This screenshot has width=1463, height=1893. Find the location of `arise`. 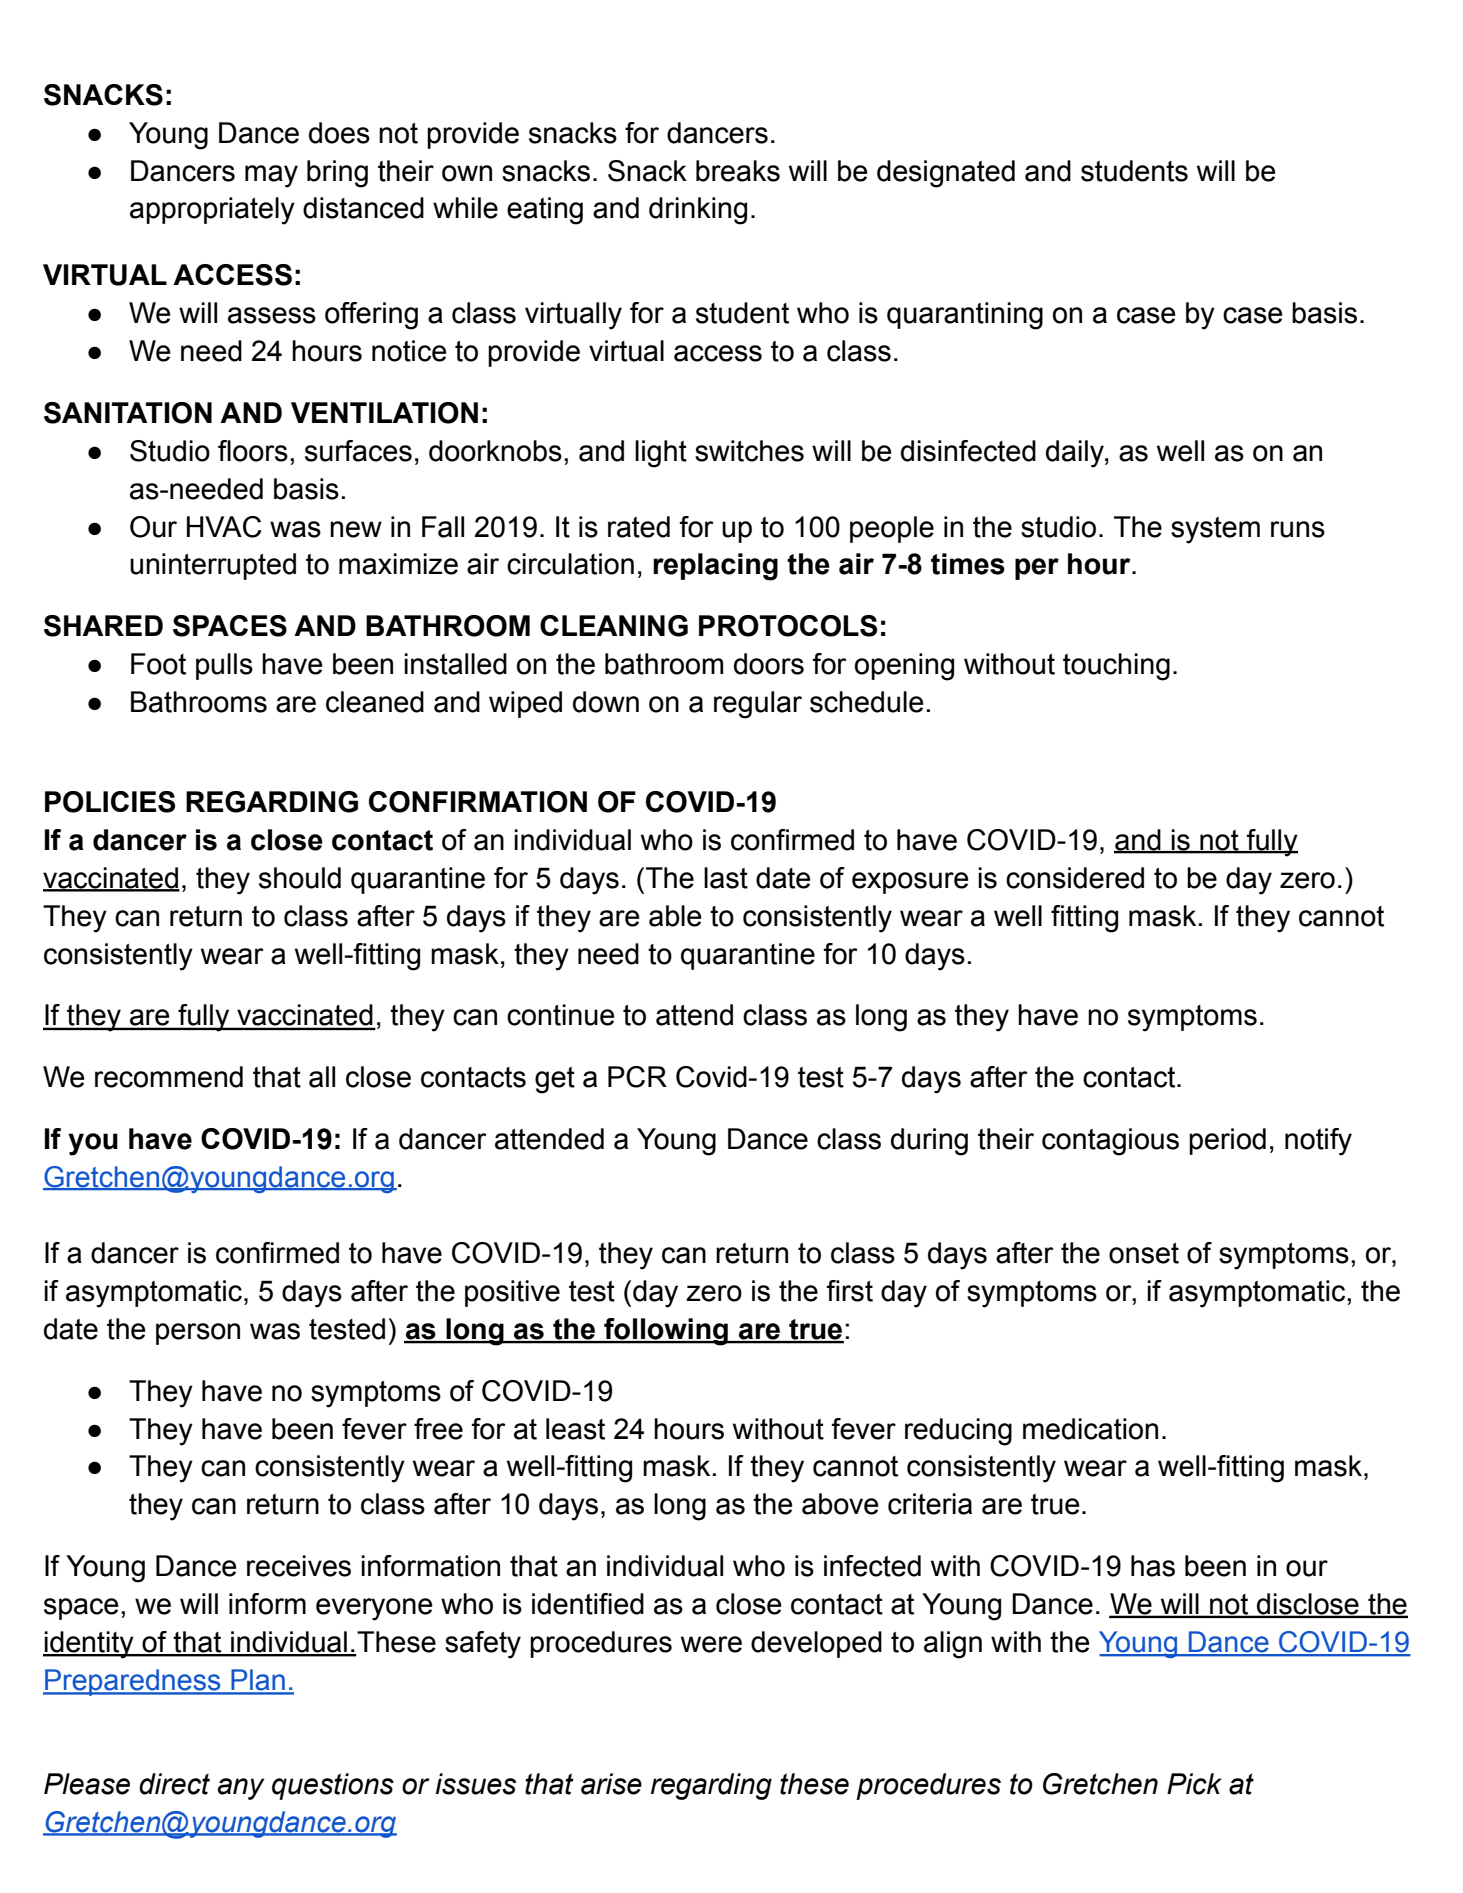

arise is located at coordinates (611, 1784).
